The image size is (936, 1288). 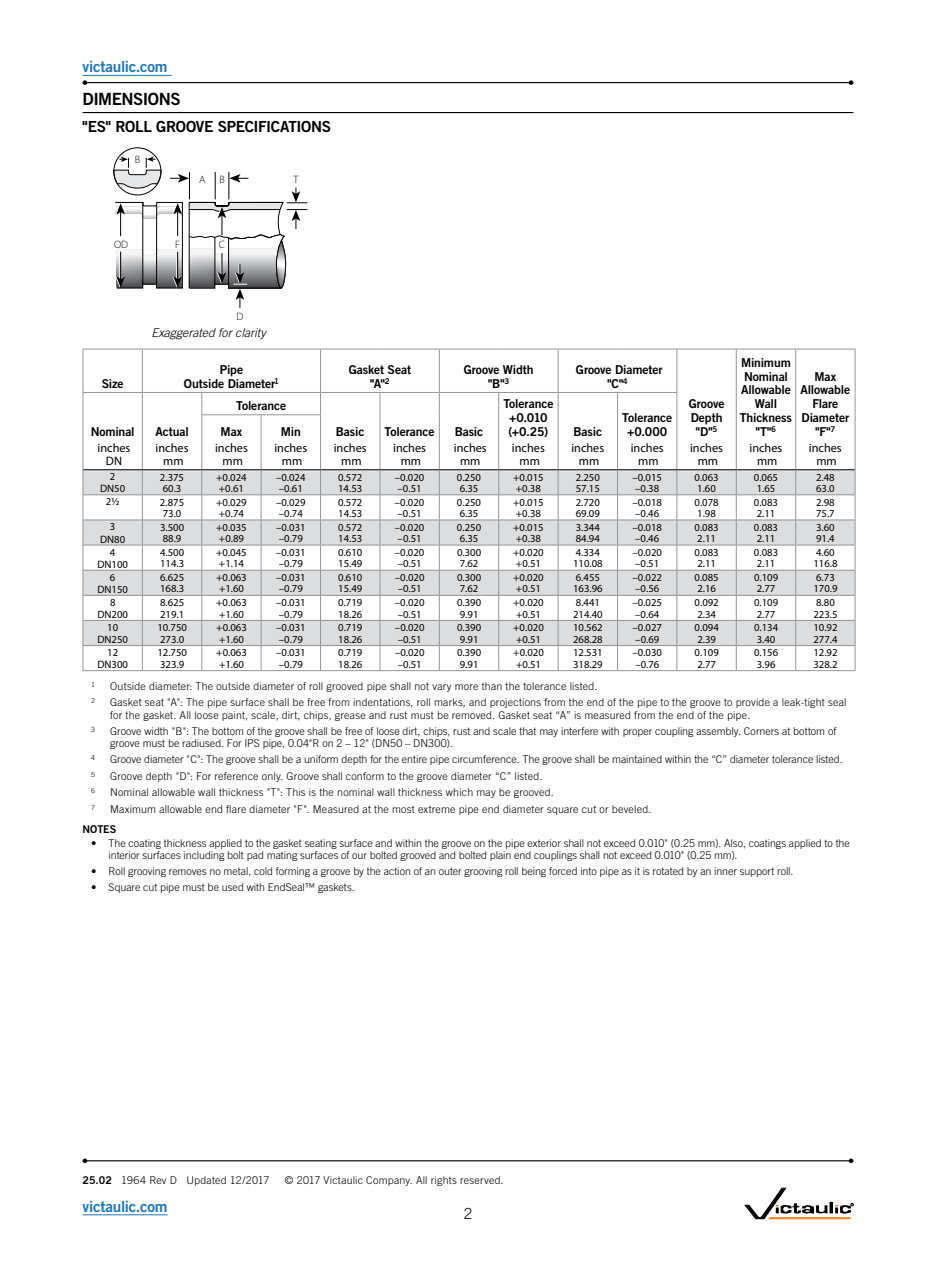 I want to click on reference, so click(x=236, y=776).
